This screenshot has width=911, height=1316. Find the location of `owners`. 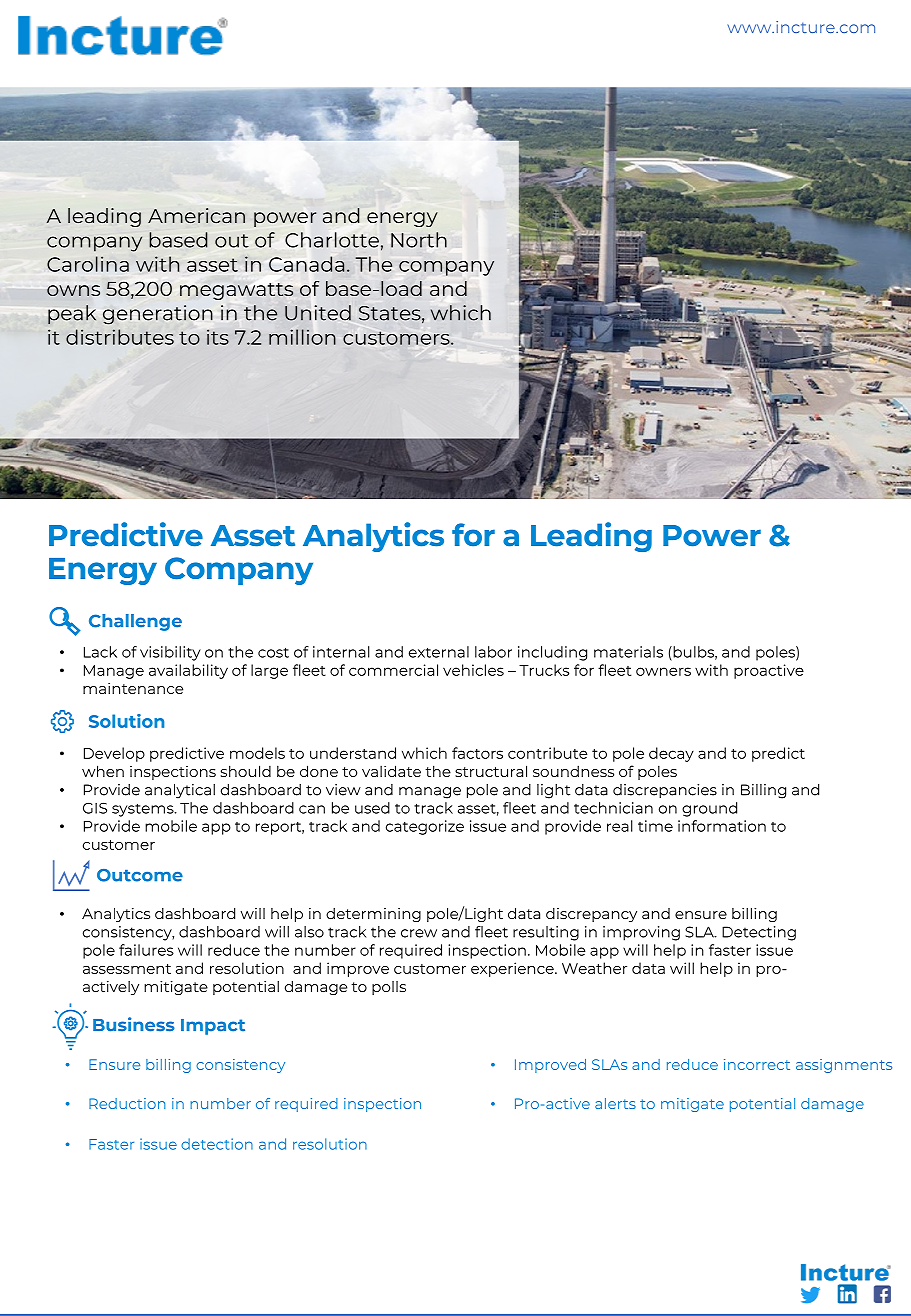

owners is located at coordinates (663, 671).
